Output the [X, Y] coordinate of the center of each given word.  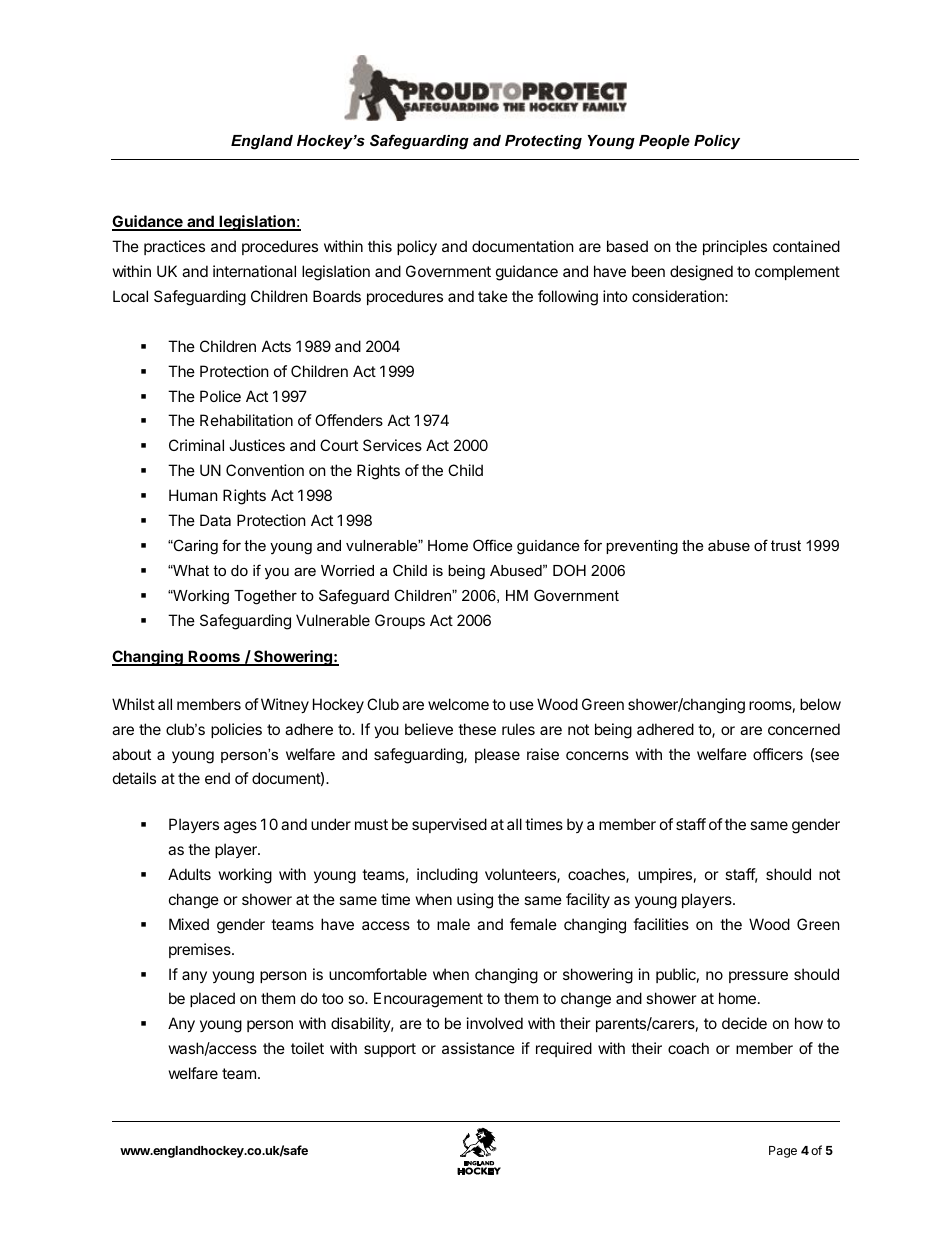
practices [174, 247]
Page [783, 1152]
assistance [478, 1048]
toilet [307, 1048]
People [664, 142]
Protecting [543, 142]
